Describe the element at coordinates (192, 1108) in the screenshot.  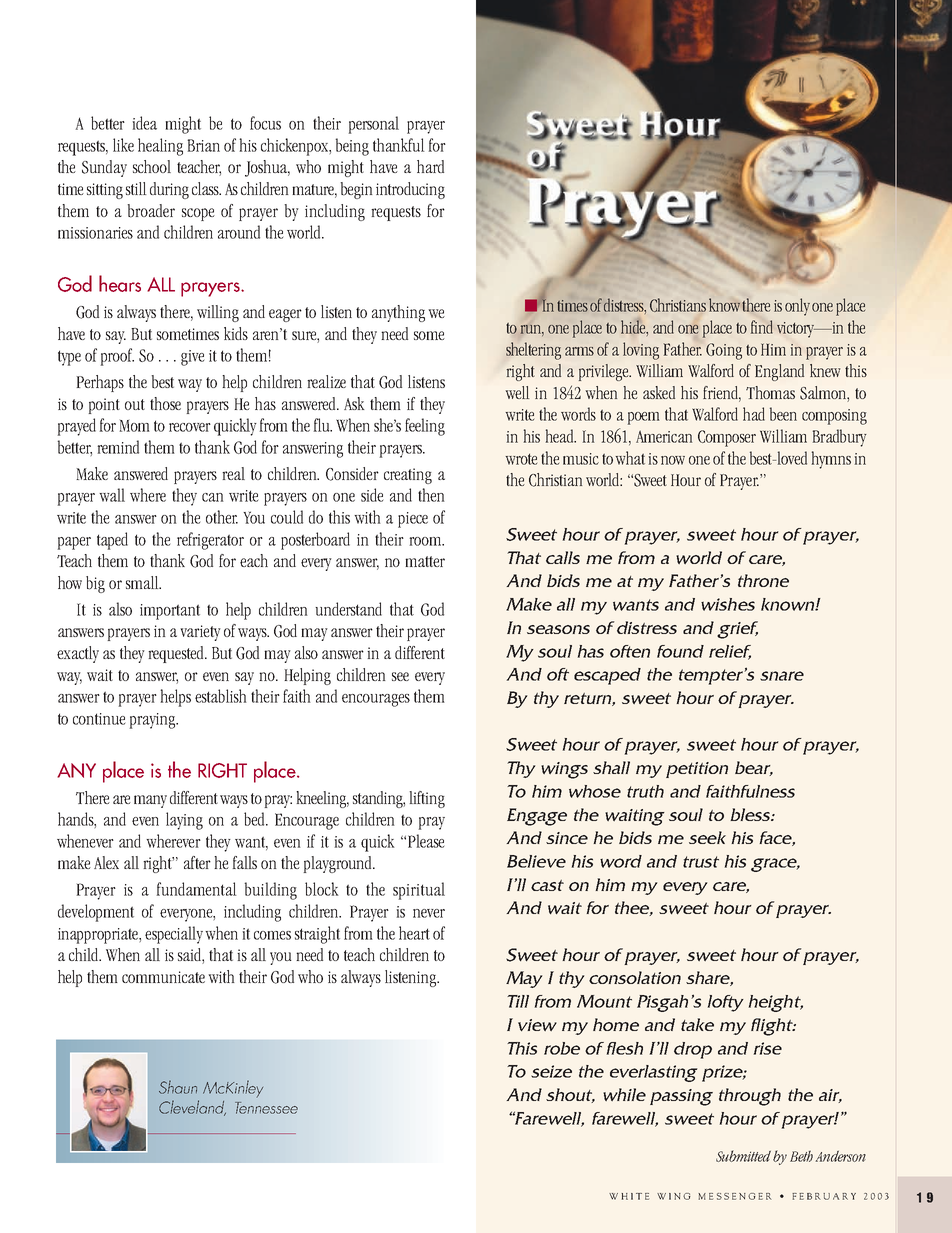
I see `Cleveland` at that location.
